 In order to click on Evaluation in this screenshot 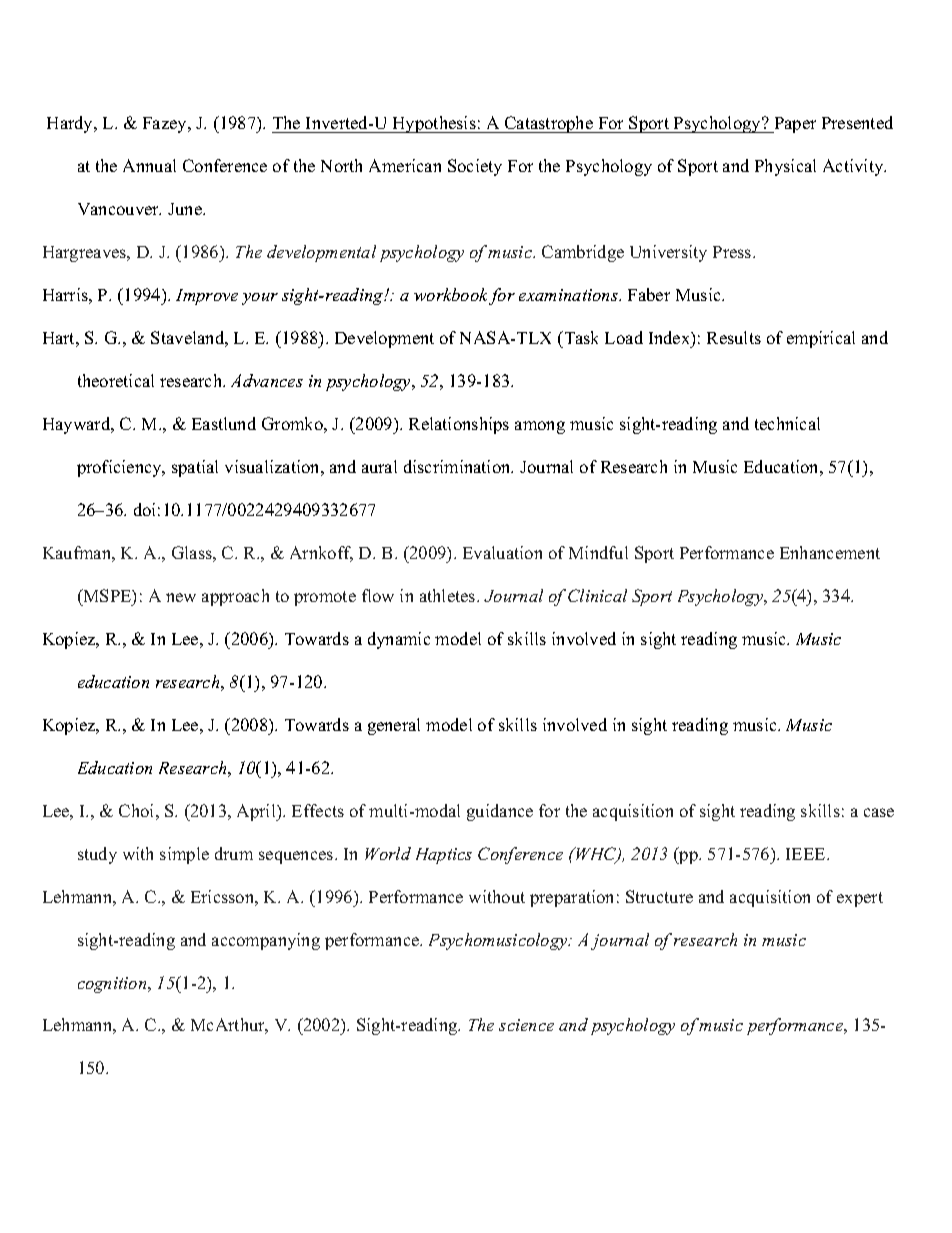, I will do `click(502, 552)`.
